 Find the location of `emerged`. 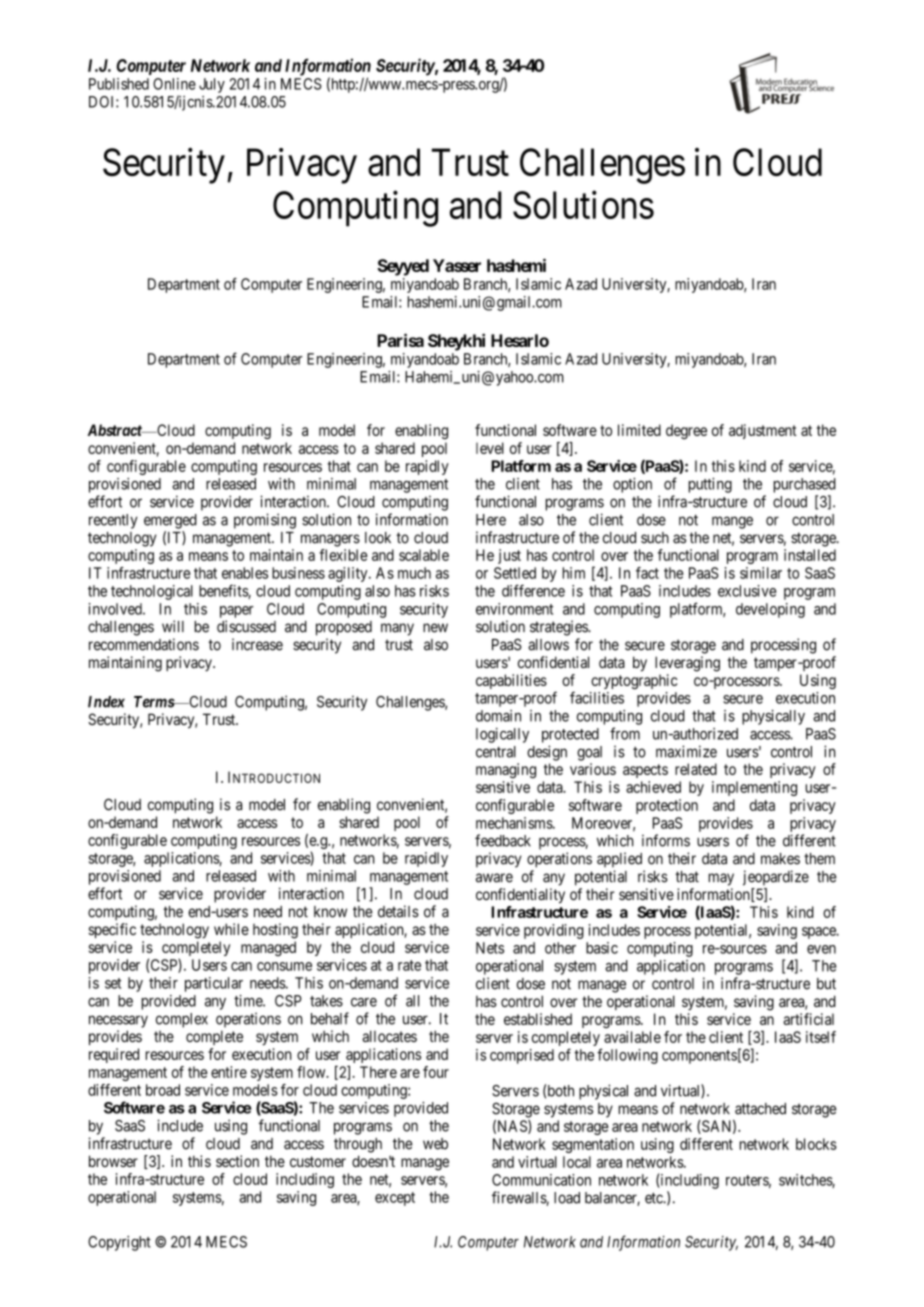

emerged is located at coordinates (170, 521).
